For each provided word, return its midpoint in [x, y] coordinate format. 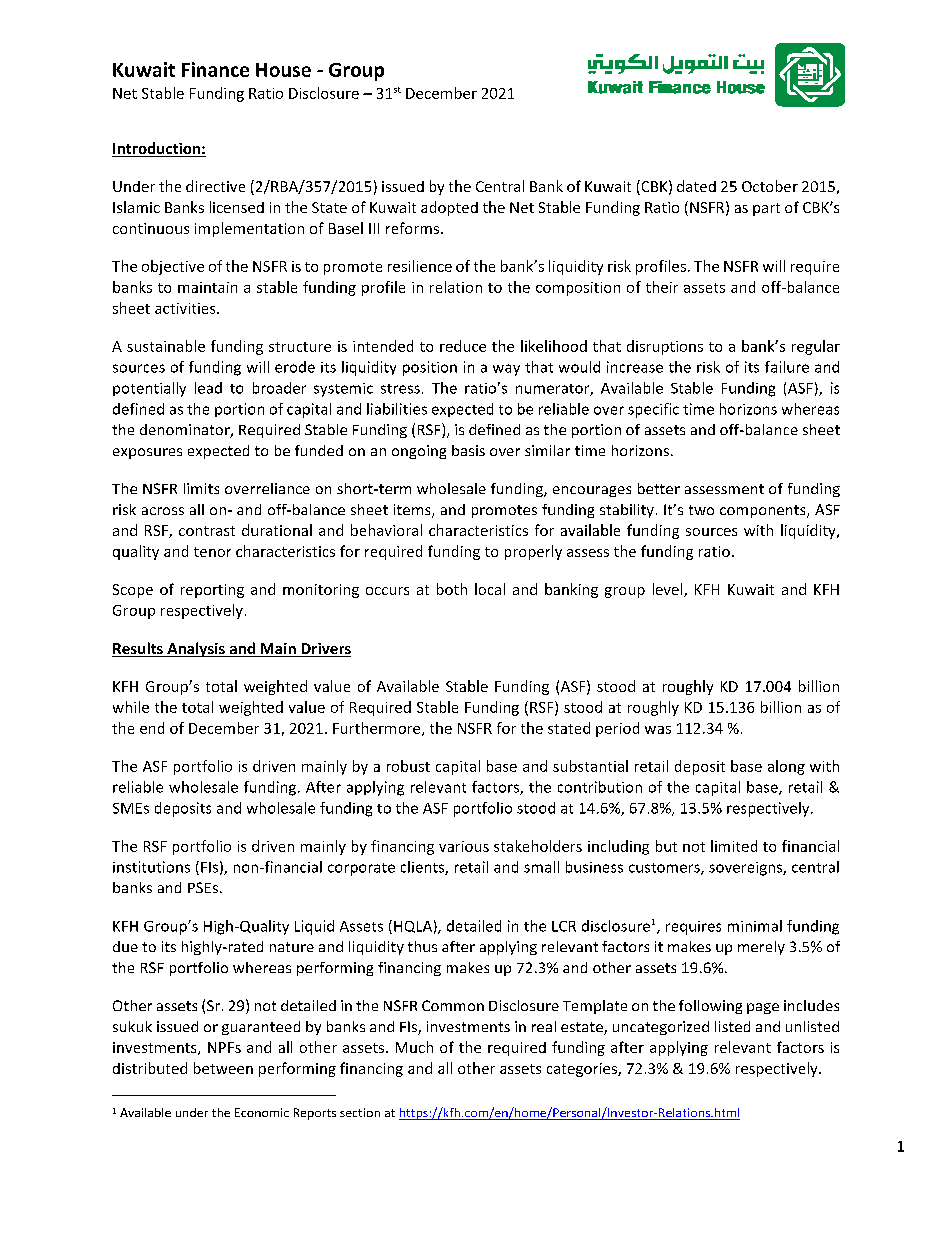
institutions [151, 867]
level [669, 590]
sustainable [166, 346]
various [464, 846]
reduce [463, 346]
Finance [215, 69]
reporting [212, 591]
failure [787, 367]
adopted [449, 208]
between [223, 1068]
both [452, 589]
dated [696, 186]
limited [734, 846]
